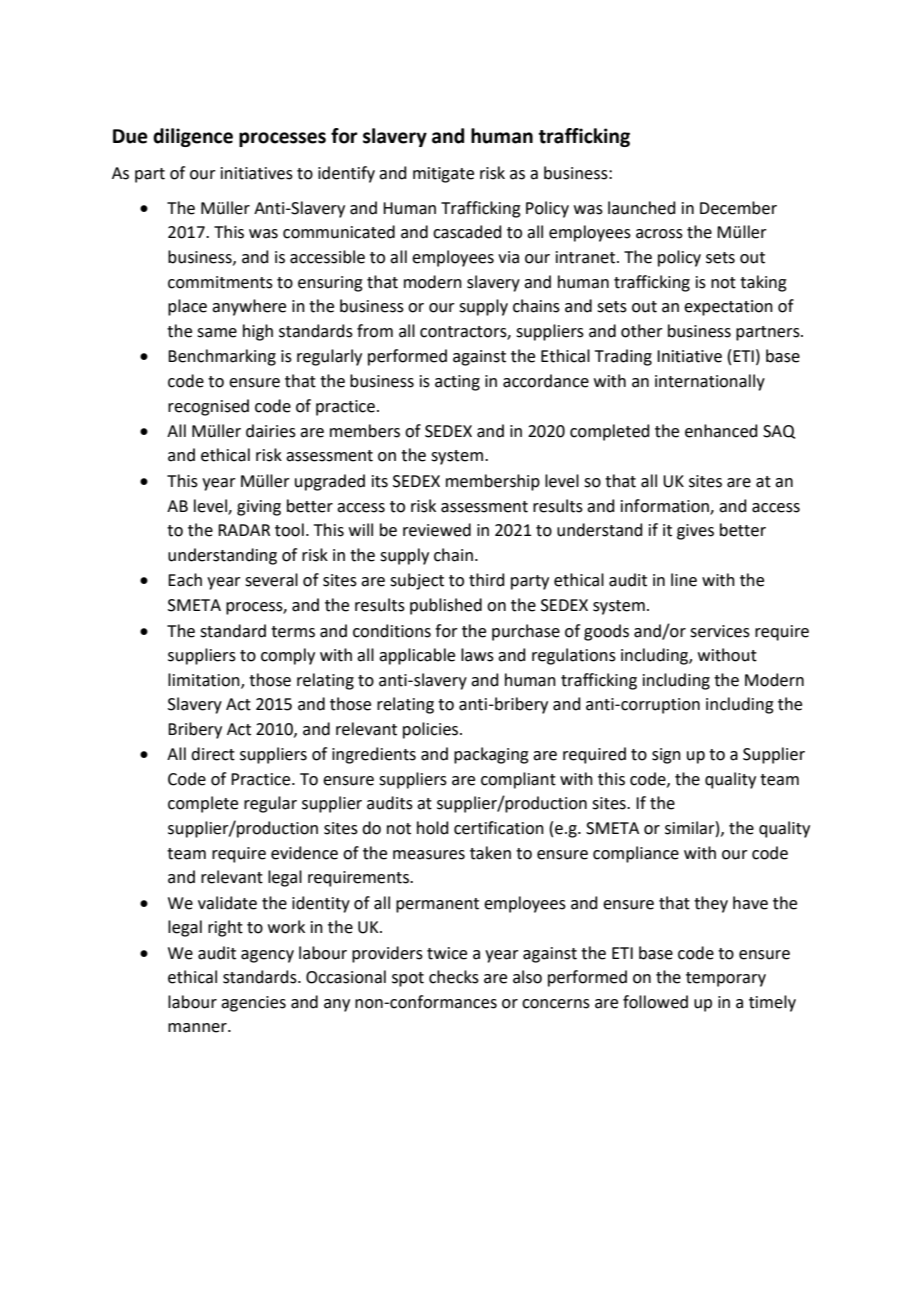  I want to click on manner, so click(198, 1028).
